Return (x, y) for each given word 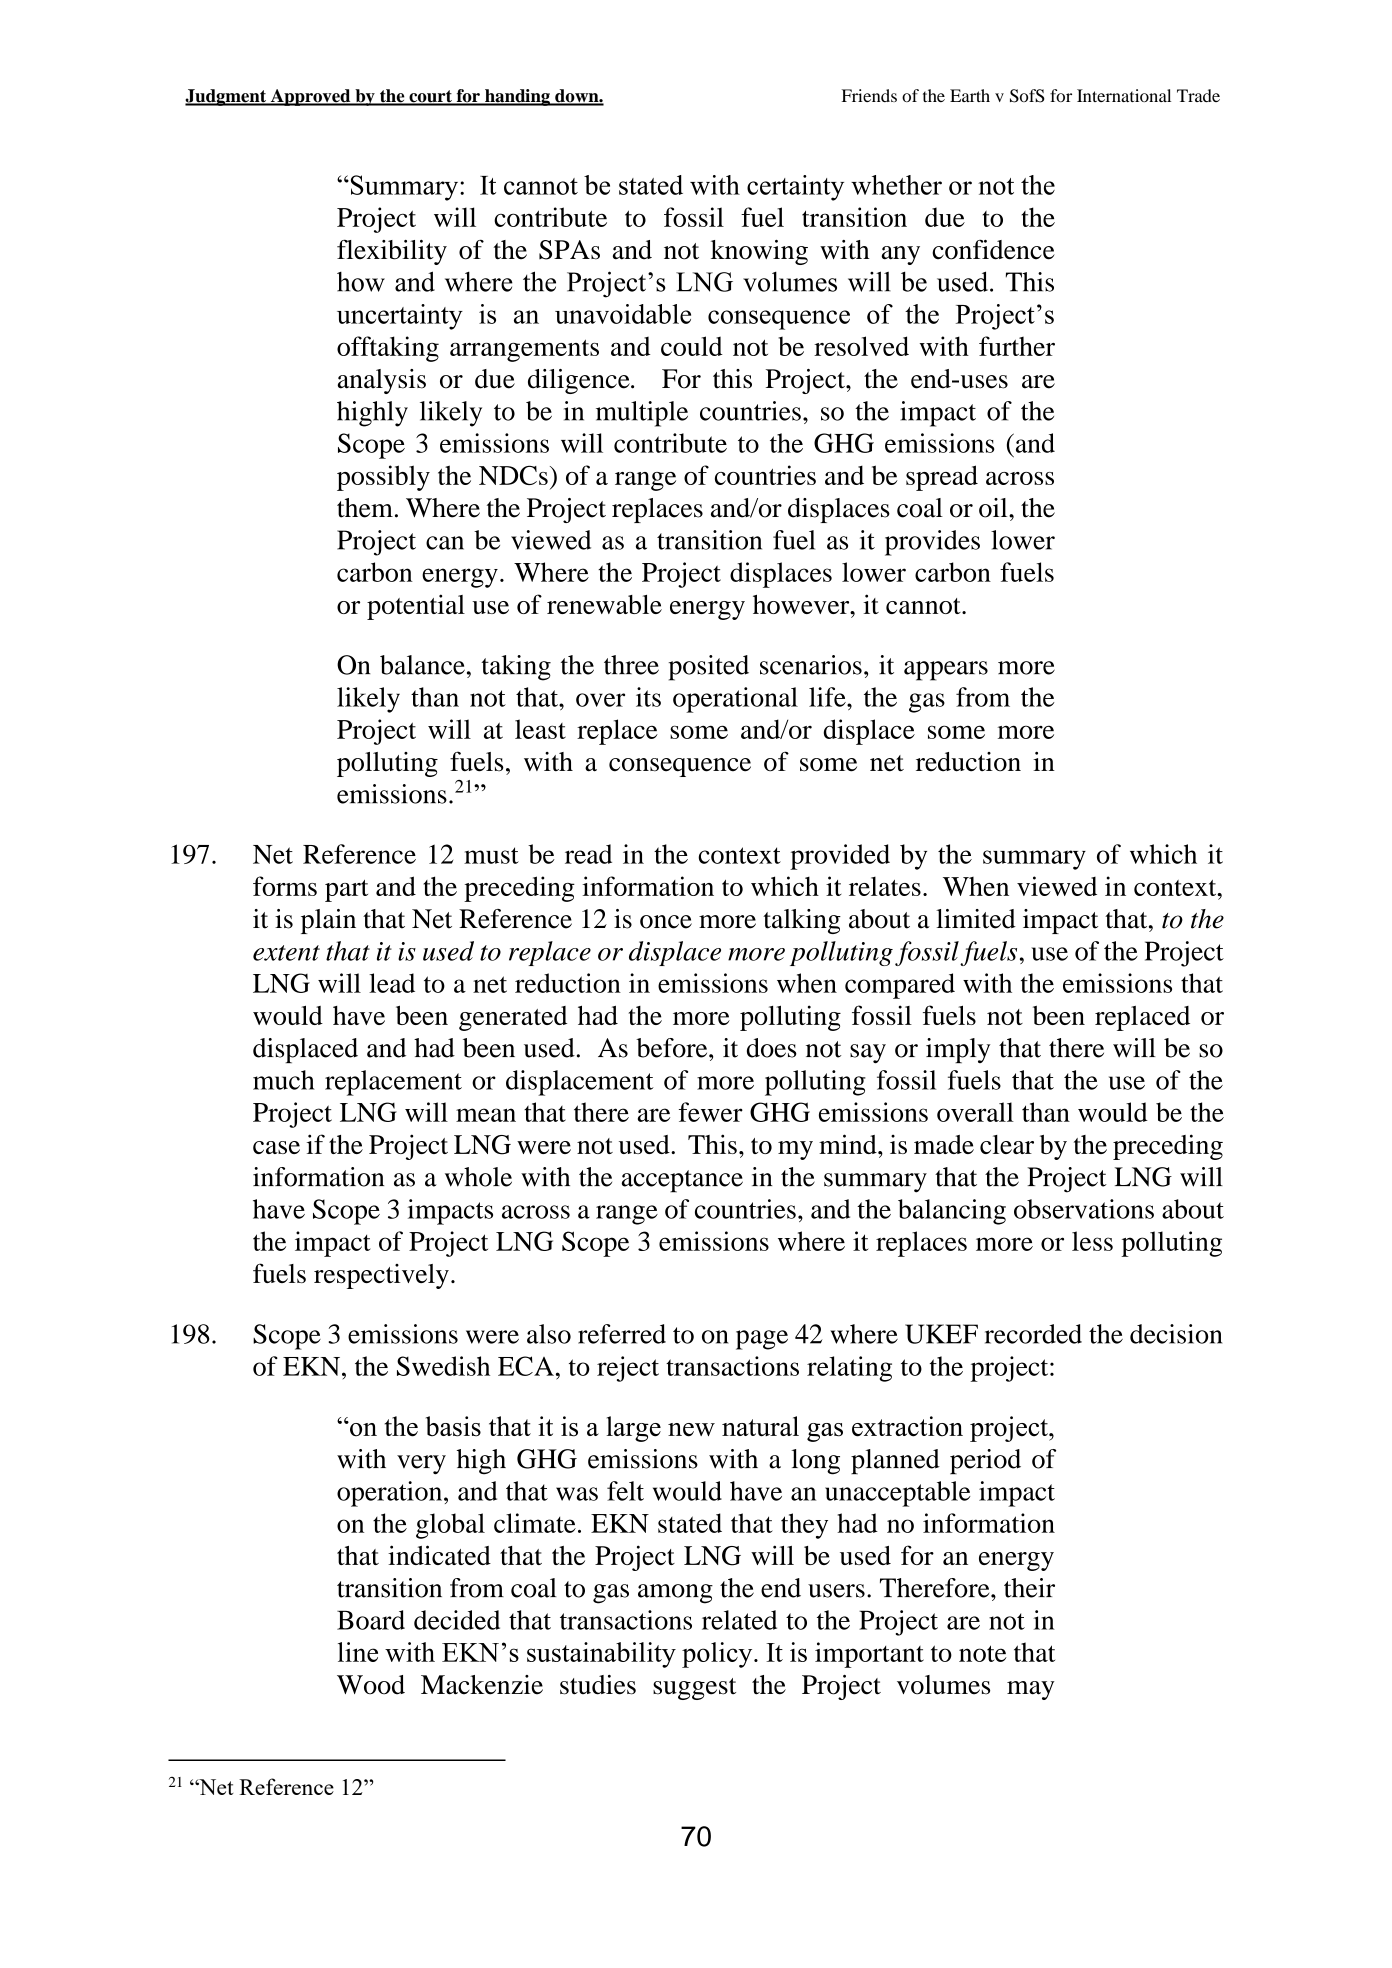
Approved (310, 97)
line (358, 1652)
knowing (759, 252)
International (1124, 95)
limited (976, 919)
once (666, 922)
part (346, 891)
